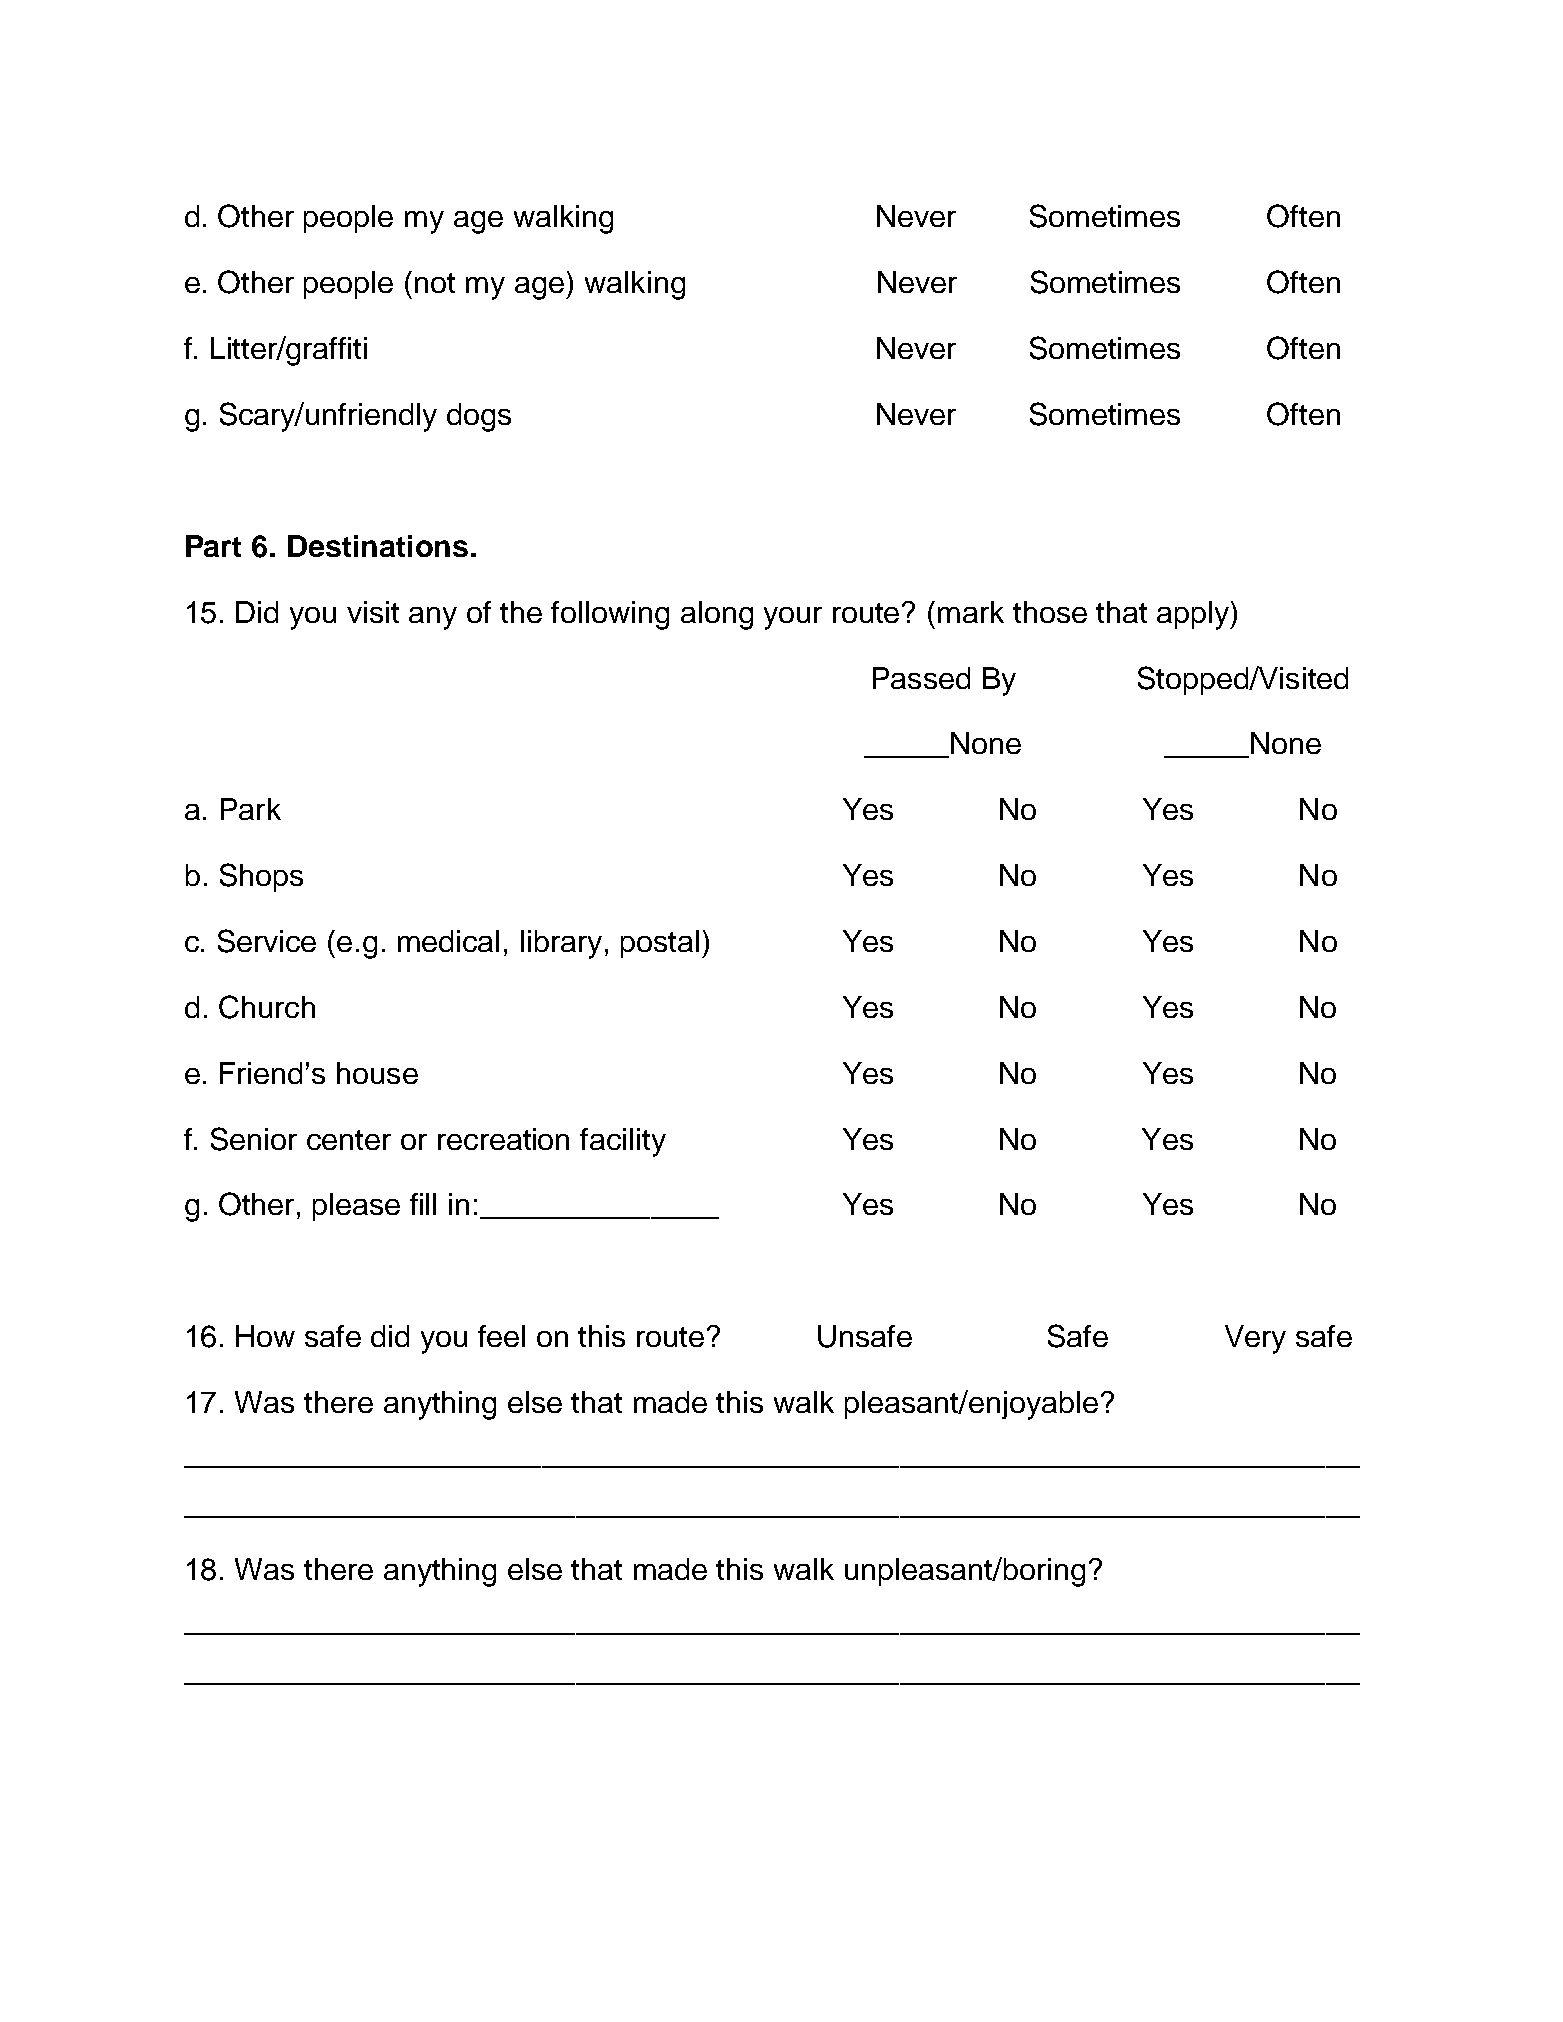  What do you see at coordinates (251, 809) in the screenshot?
I see `Park` at bounding box center [251, 809].
